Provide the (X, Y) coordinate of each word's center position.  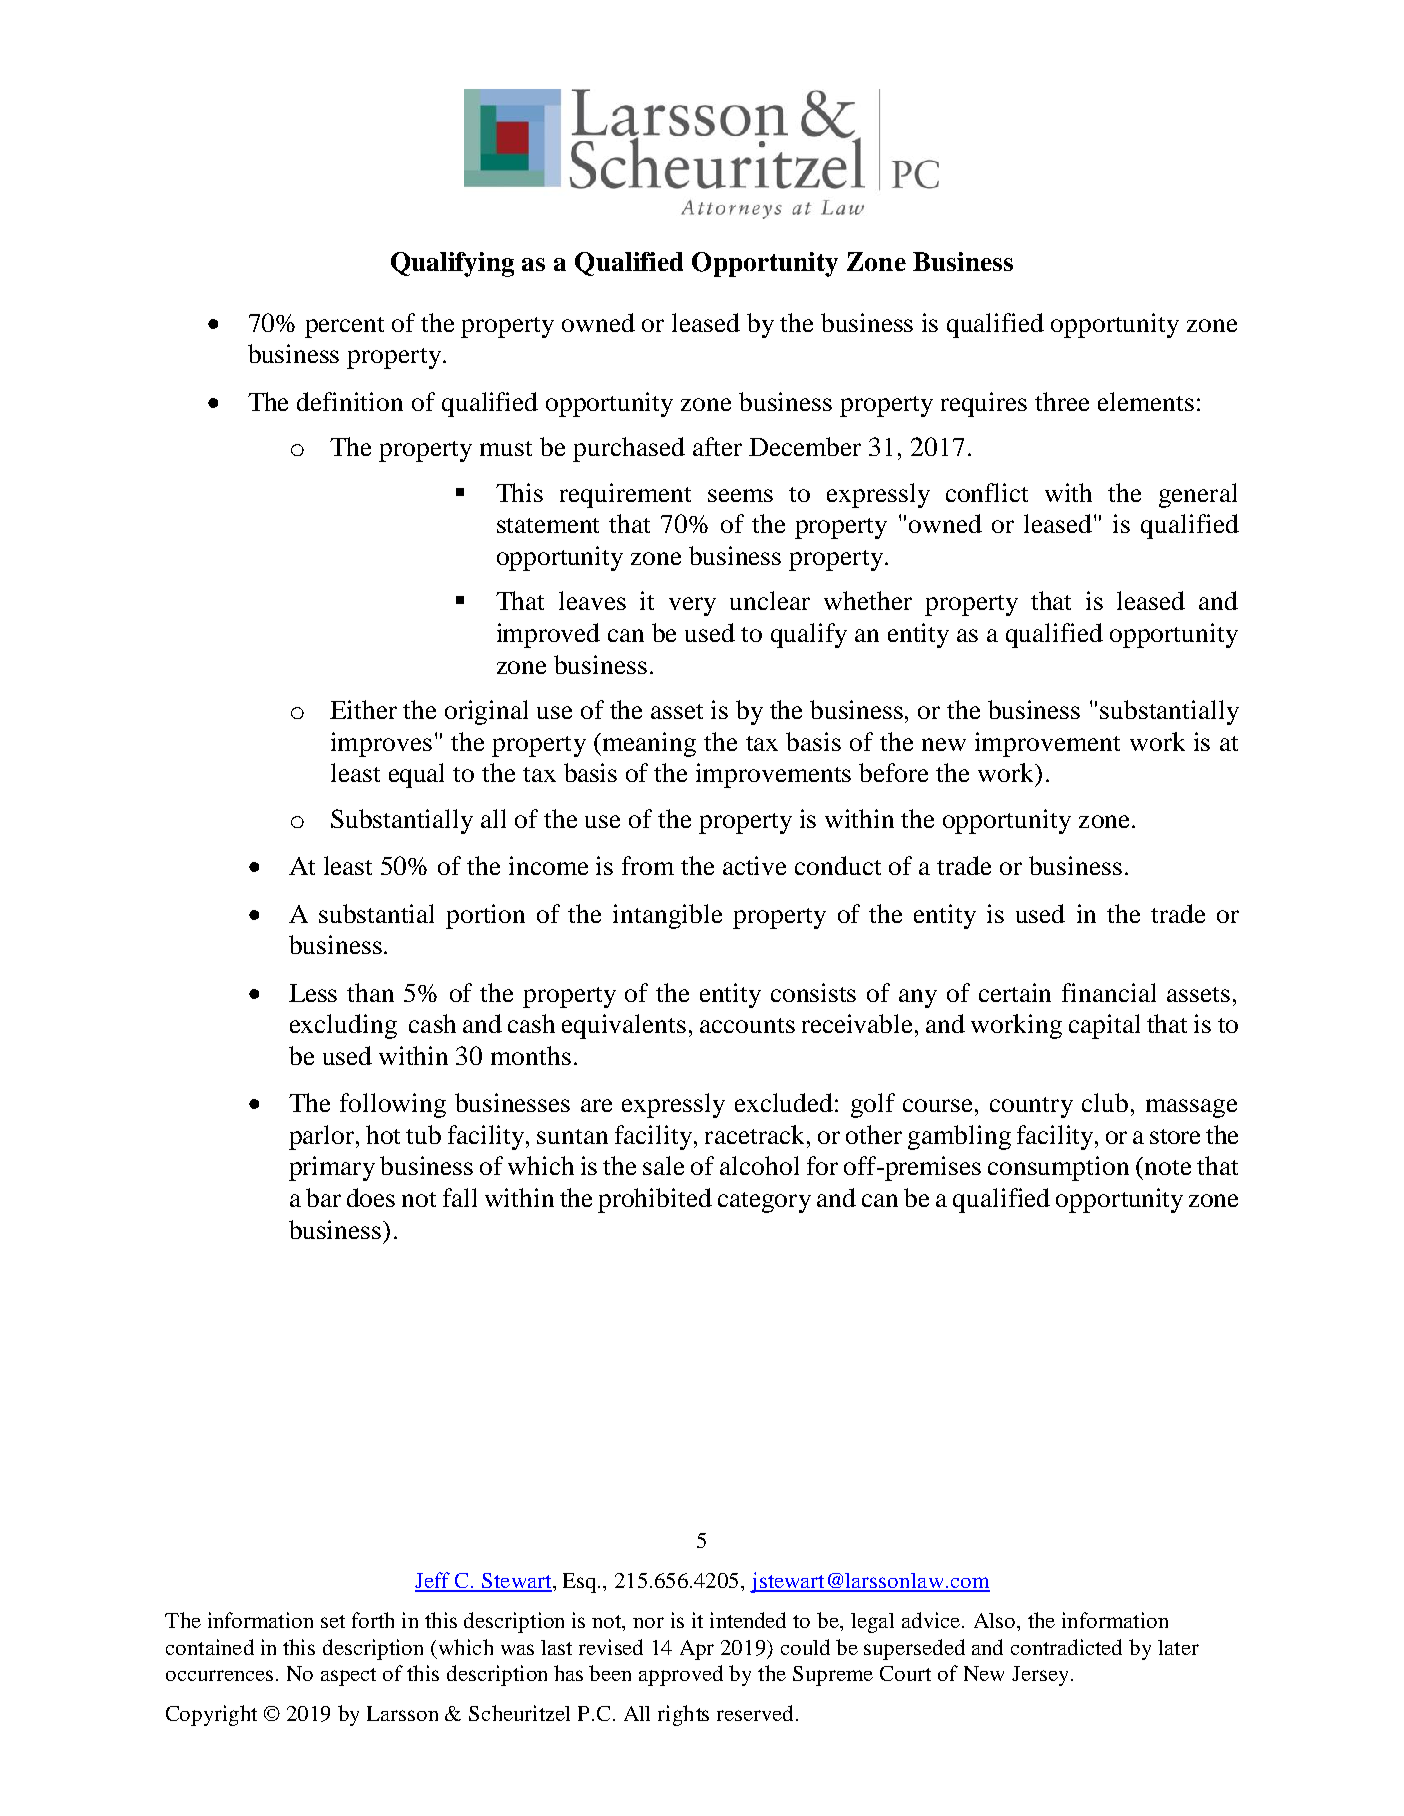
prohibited (655, 1200)
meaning (649, 744)
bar (323, 1197)
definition (350, 401)
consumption (1058, 1168)
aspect (348, 1677)
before (893, 772)
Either (363, 709)
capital (1104, 1026)
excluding (343, 1026)
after (717, 446)
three (1062, 401)
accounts (747, 1025)
